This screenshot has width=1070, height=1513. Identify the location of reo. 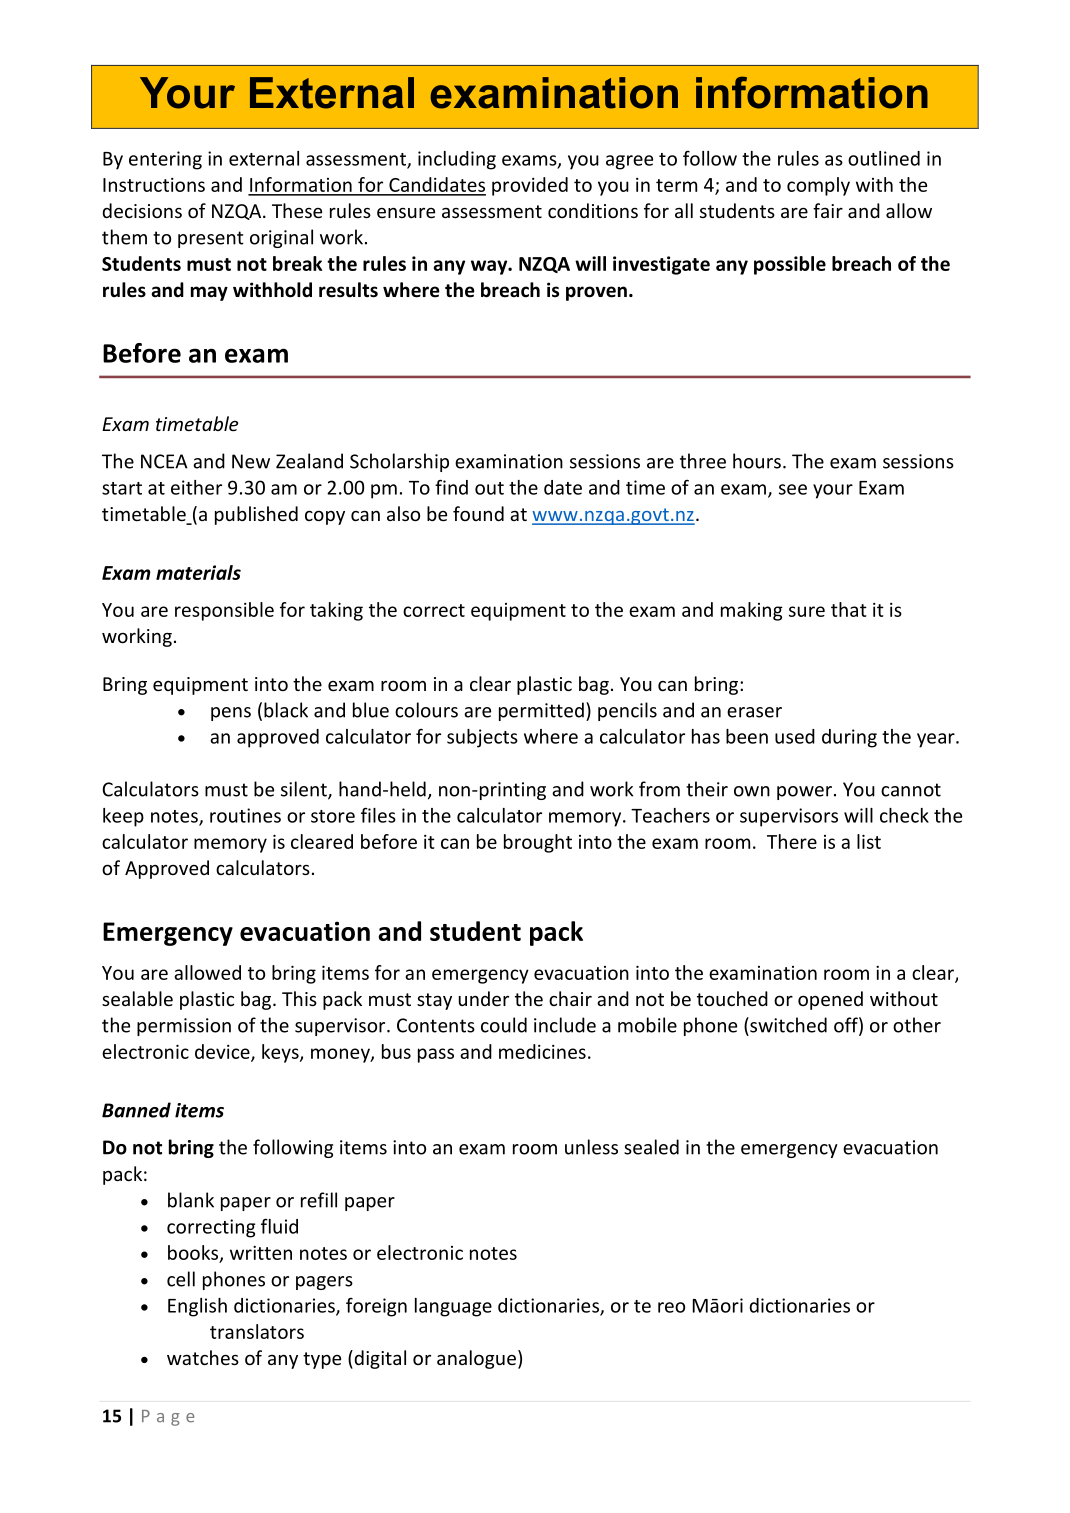
(671, 1307).
